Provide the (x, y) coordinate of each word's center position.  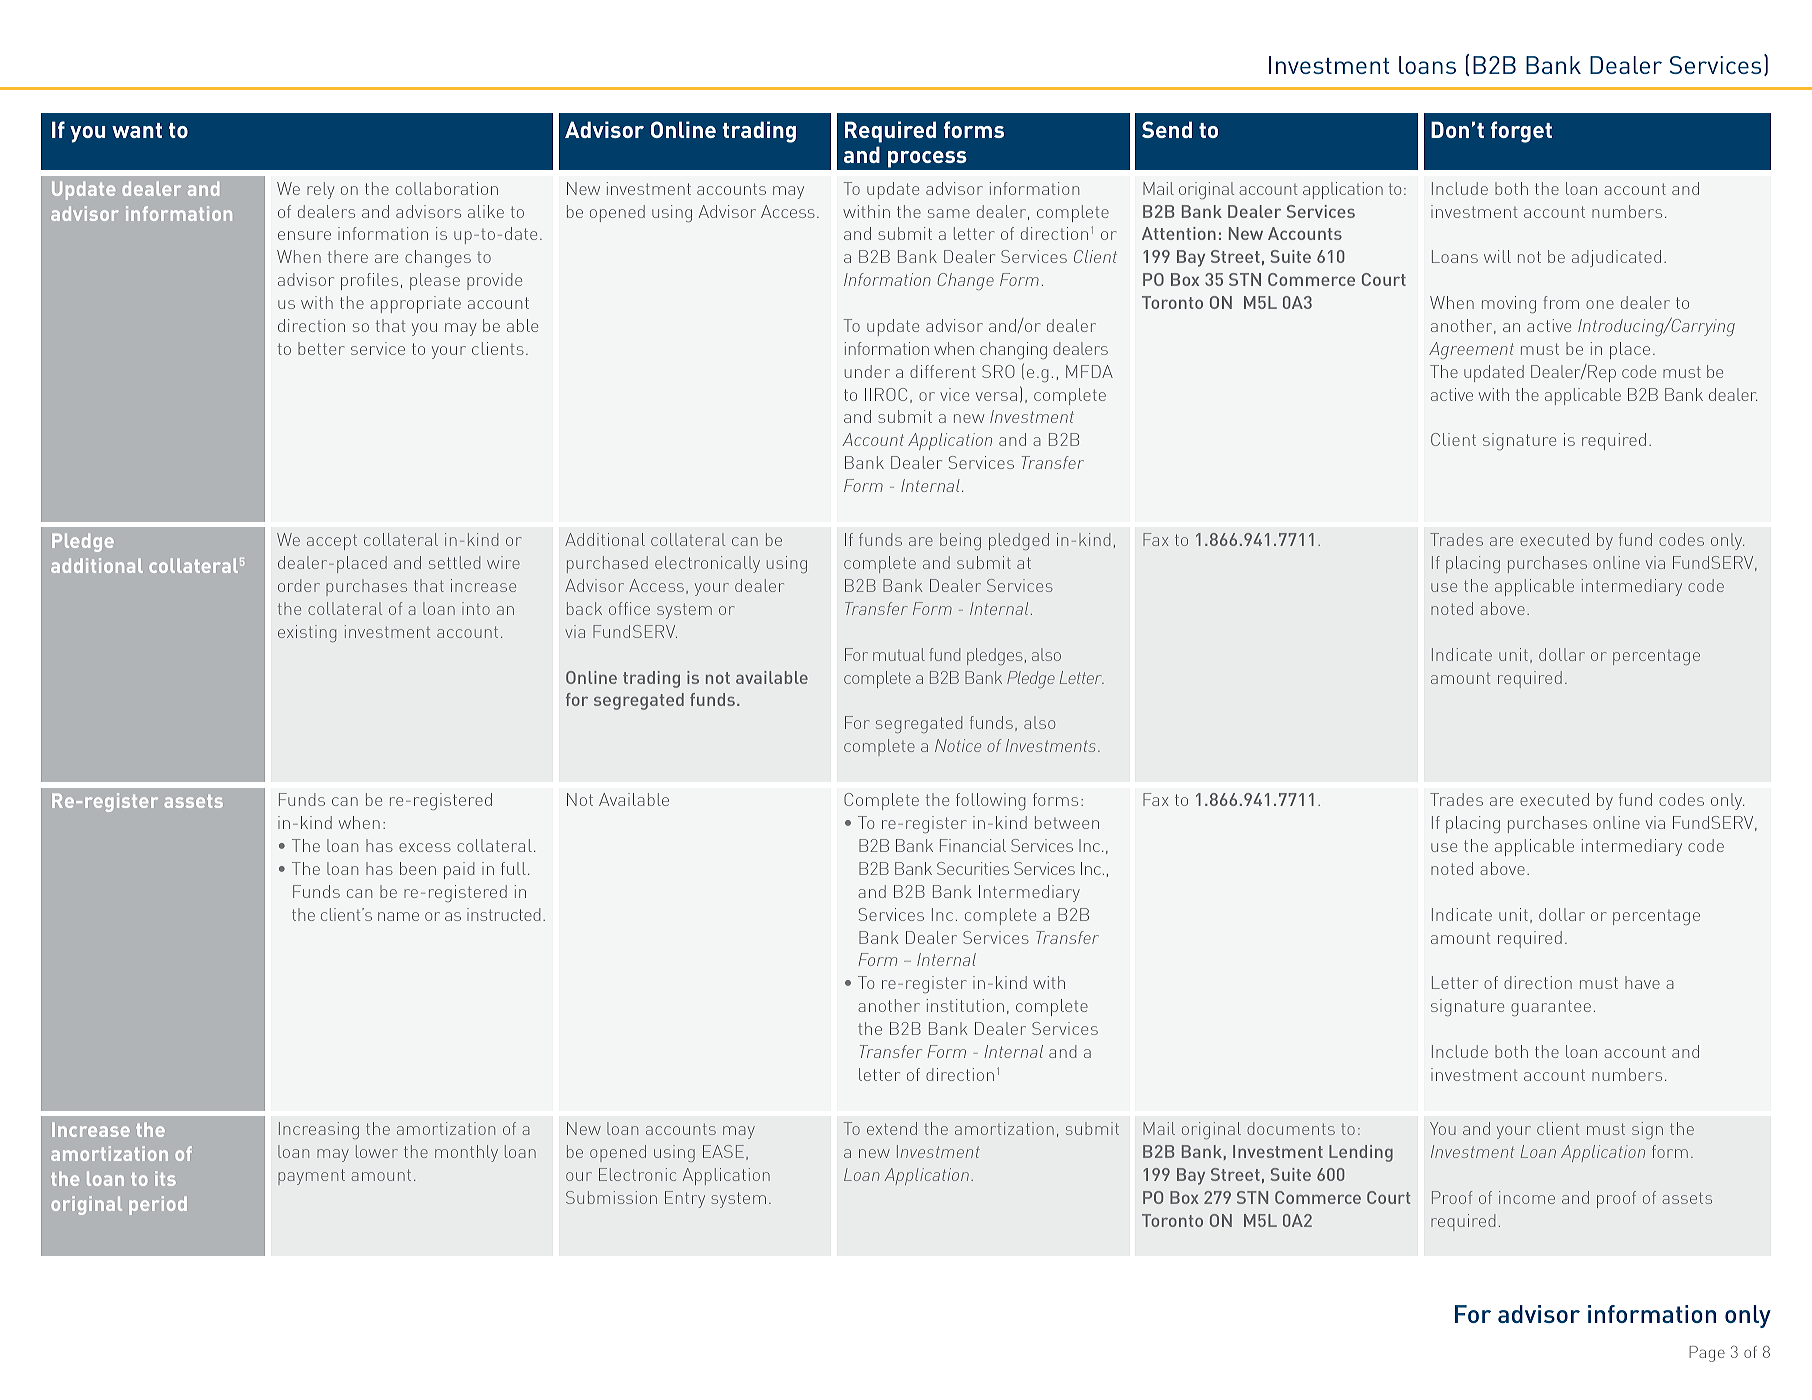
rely (321, 190)
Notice (958, 745)
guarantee (1551, 1008)
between (1067, 822)
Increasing (319, 1130)
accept (332, 542)
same (949, 213)
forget (1521, 132)
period (158, 1205)
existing (307, 633)
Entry (685, 1199)
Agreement (1471, 350)
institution (965, 1005)
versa (996, 396)
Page (1707, 1354)
